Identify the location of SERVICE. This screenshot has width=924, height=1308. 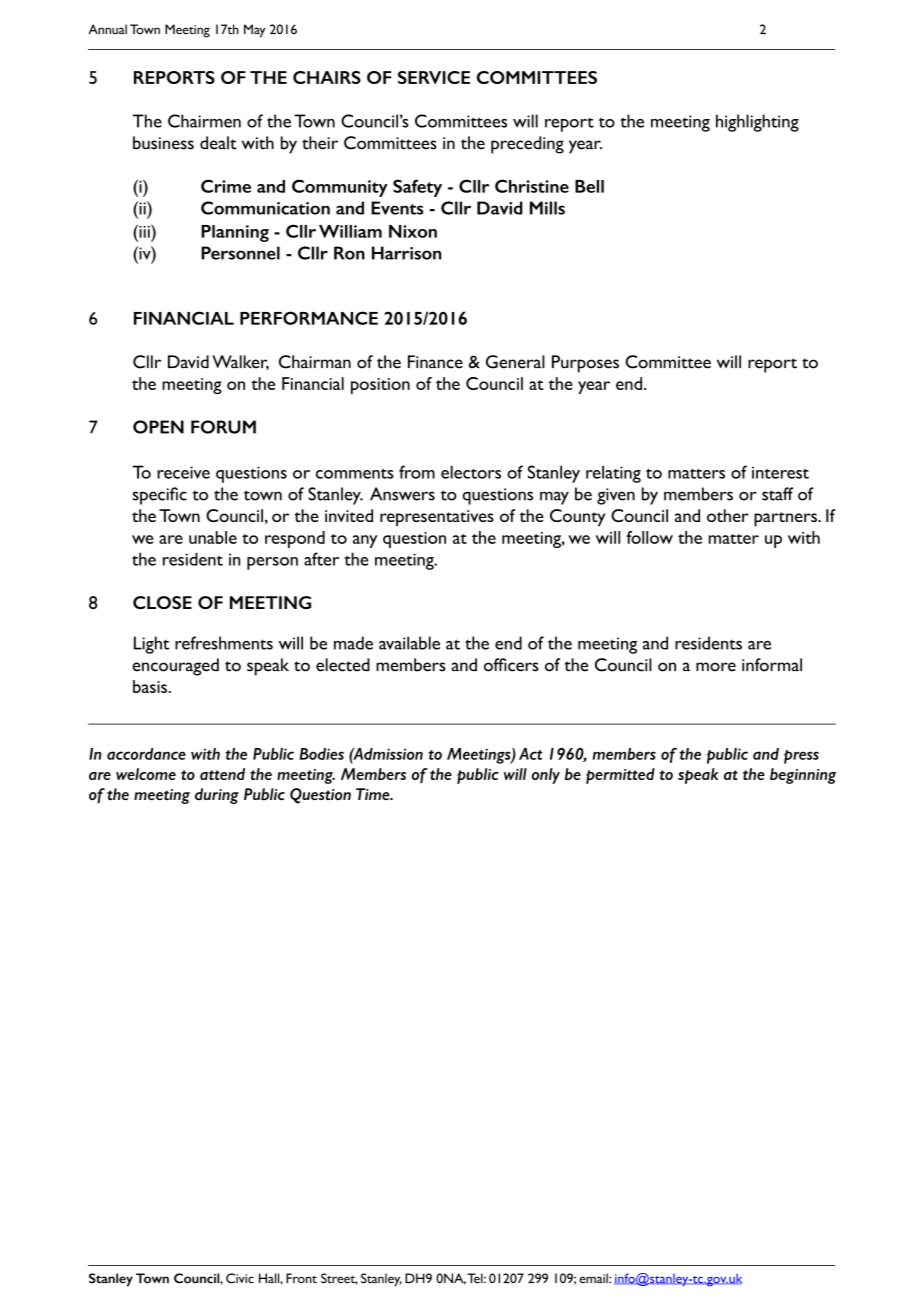
(434, 77).
